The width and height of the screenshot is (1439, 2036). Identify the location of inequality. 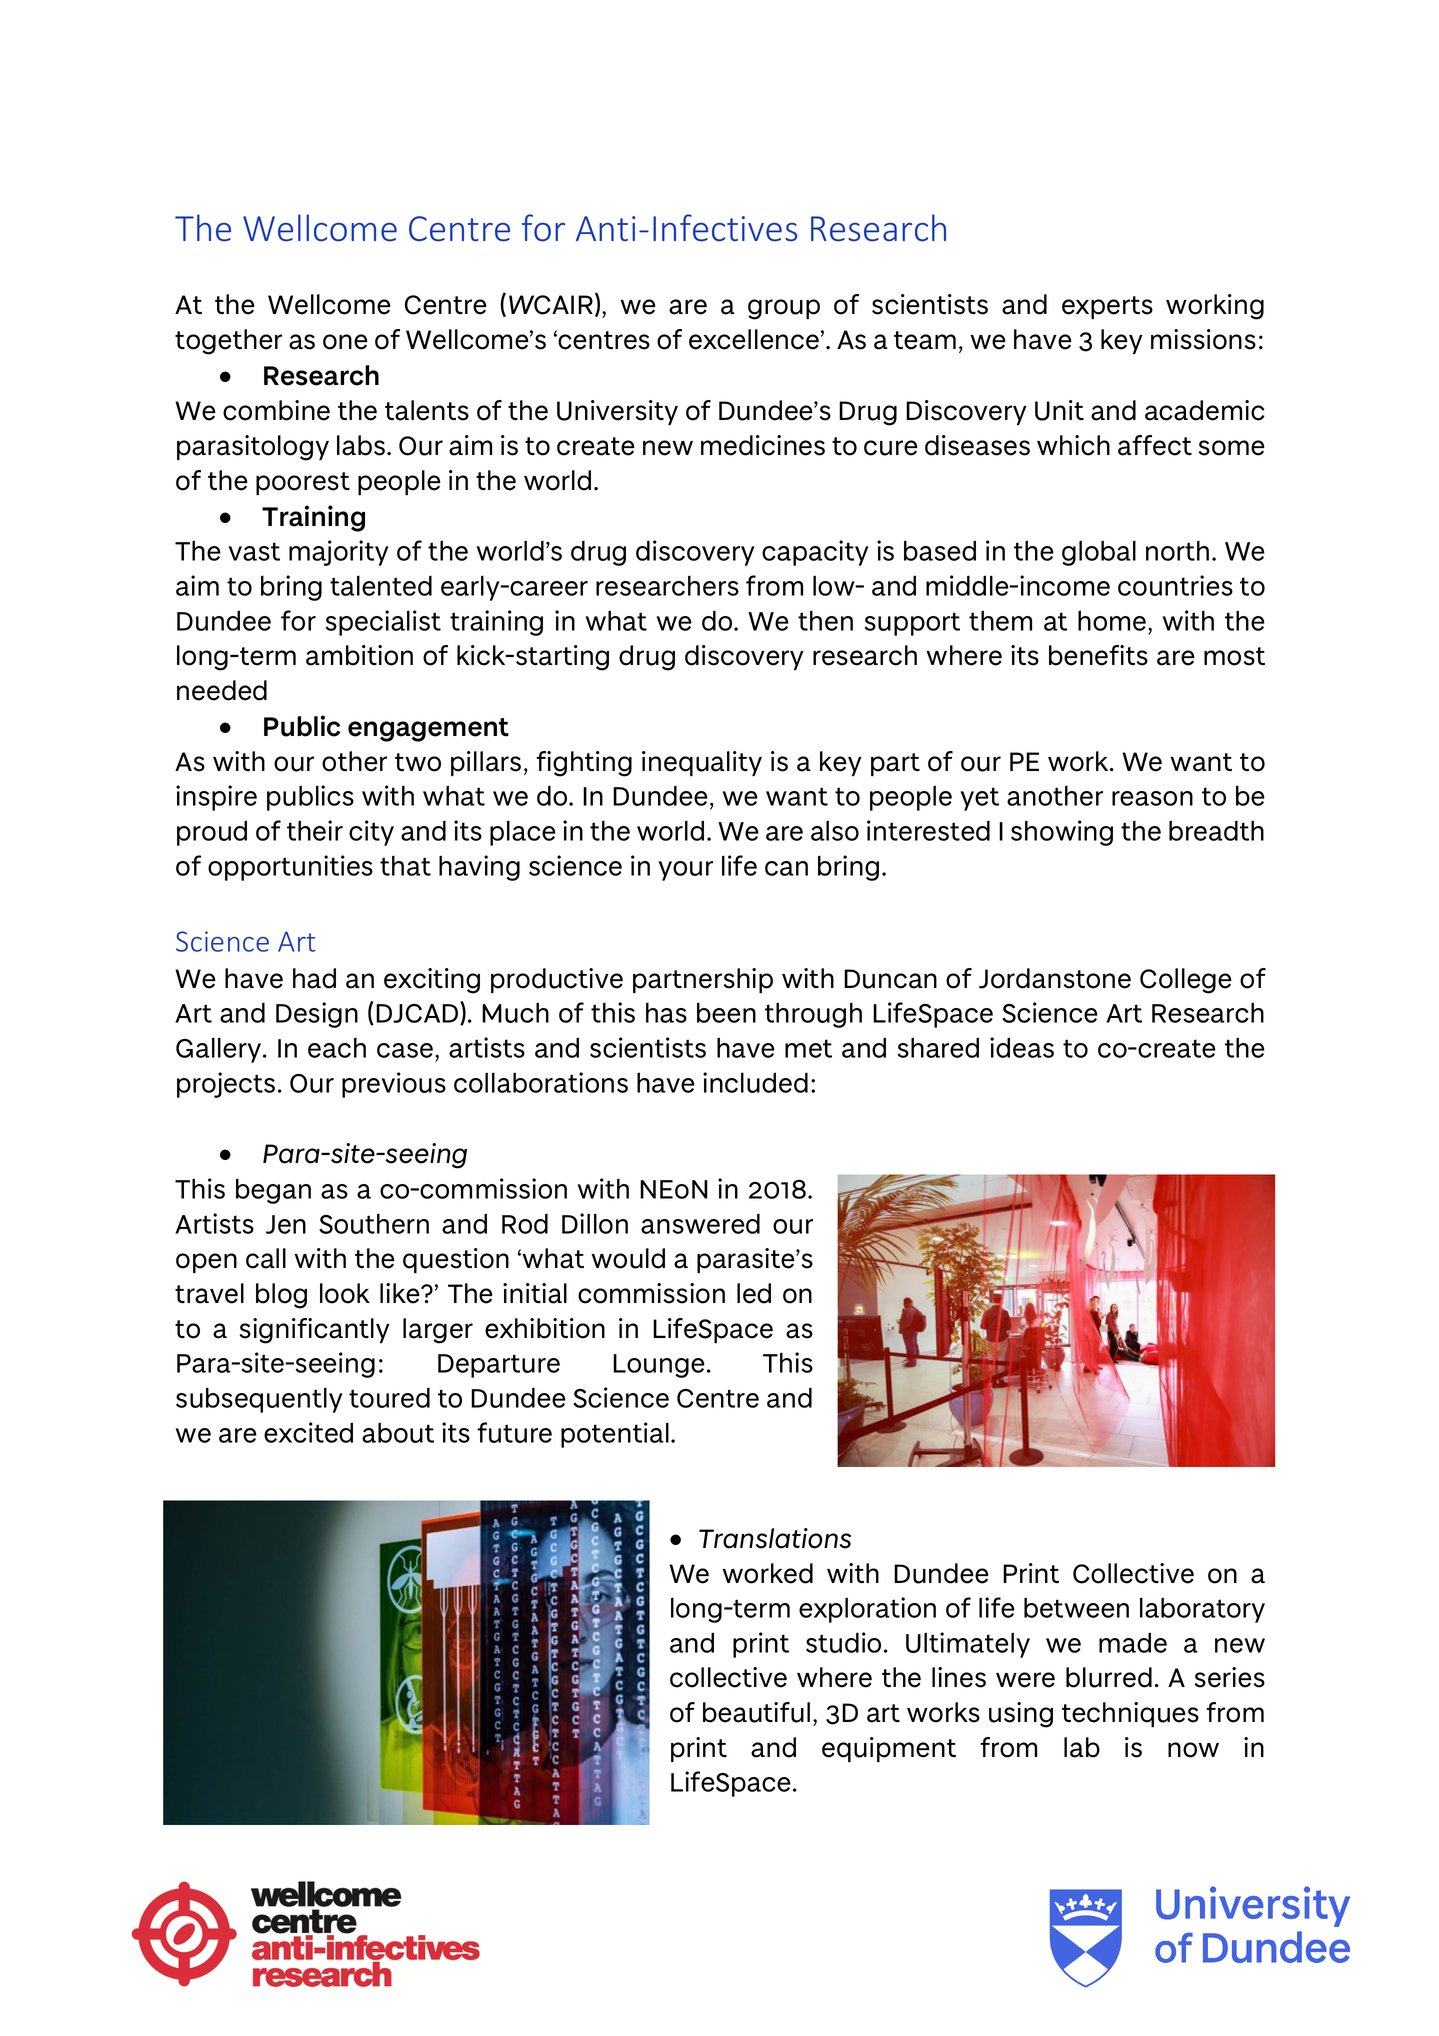
(702, 763).
